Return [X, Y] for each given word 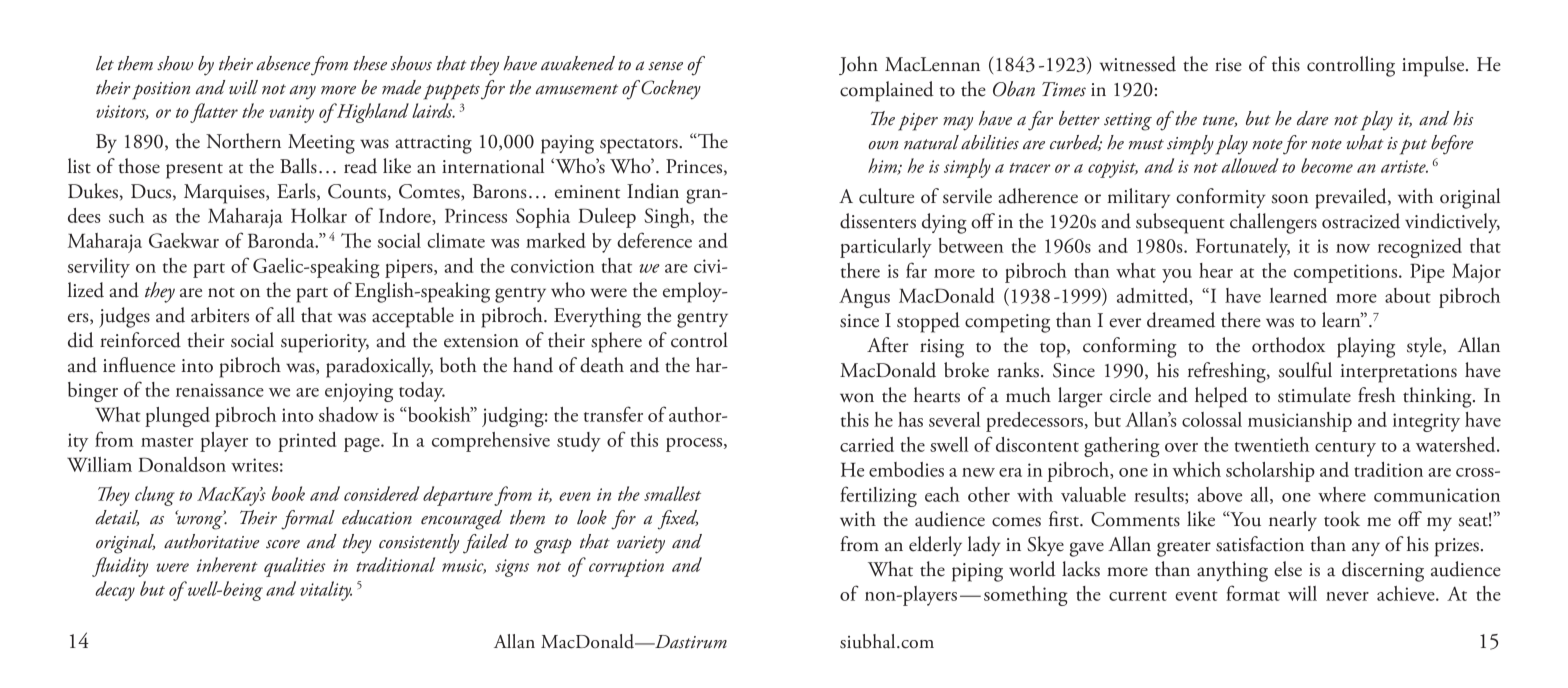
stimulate [1314, 395]
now [1353, 248]
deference [654, 240]
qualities [295, 567]
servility [98, 268]
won [857, 398]
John [858, 65]
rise [1228, 65]
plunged [177, 417]
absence [283, 63]
